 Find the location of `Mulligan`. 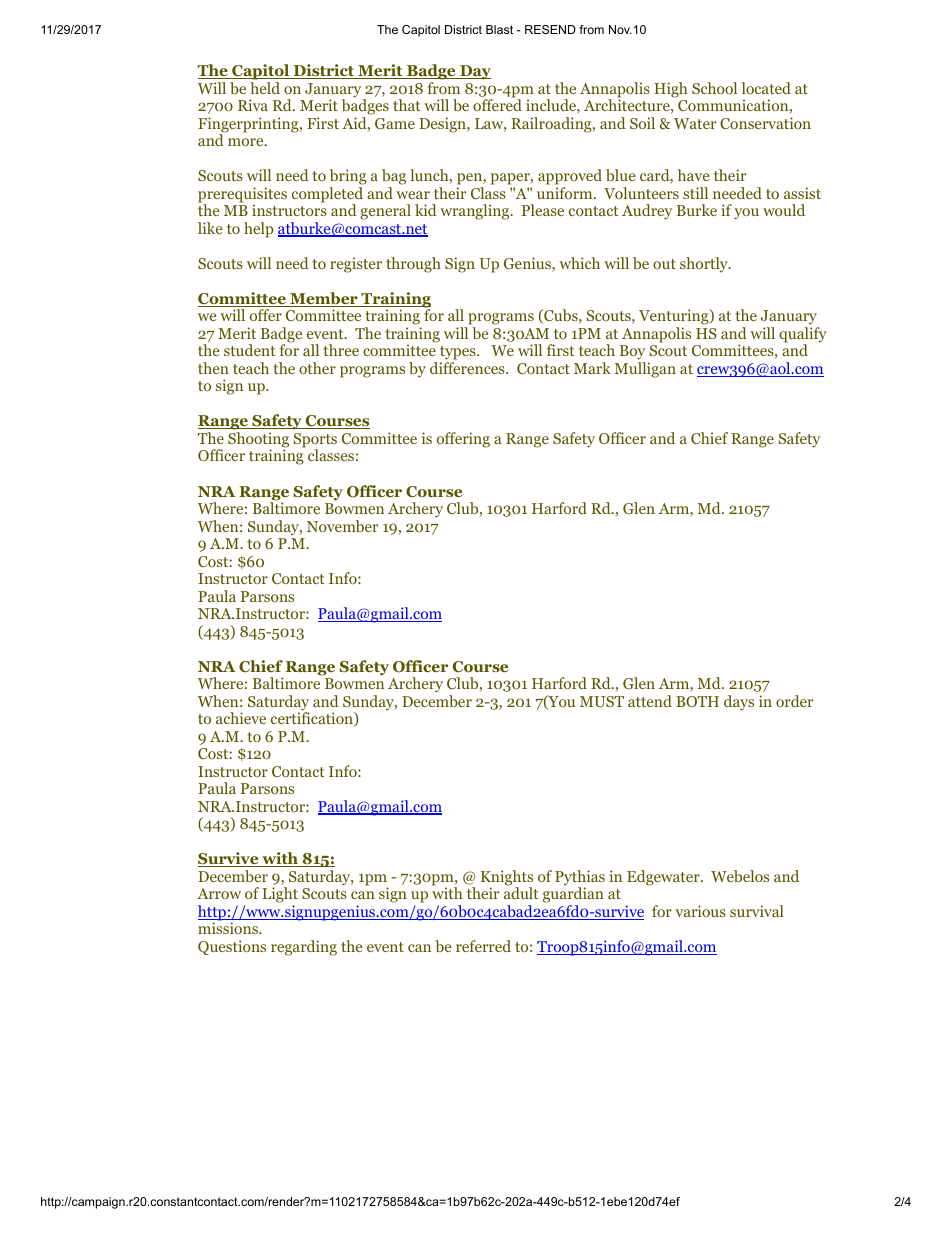

Mulligan is located at coordinates (645, 370).
